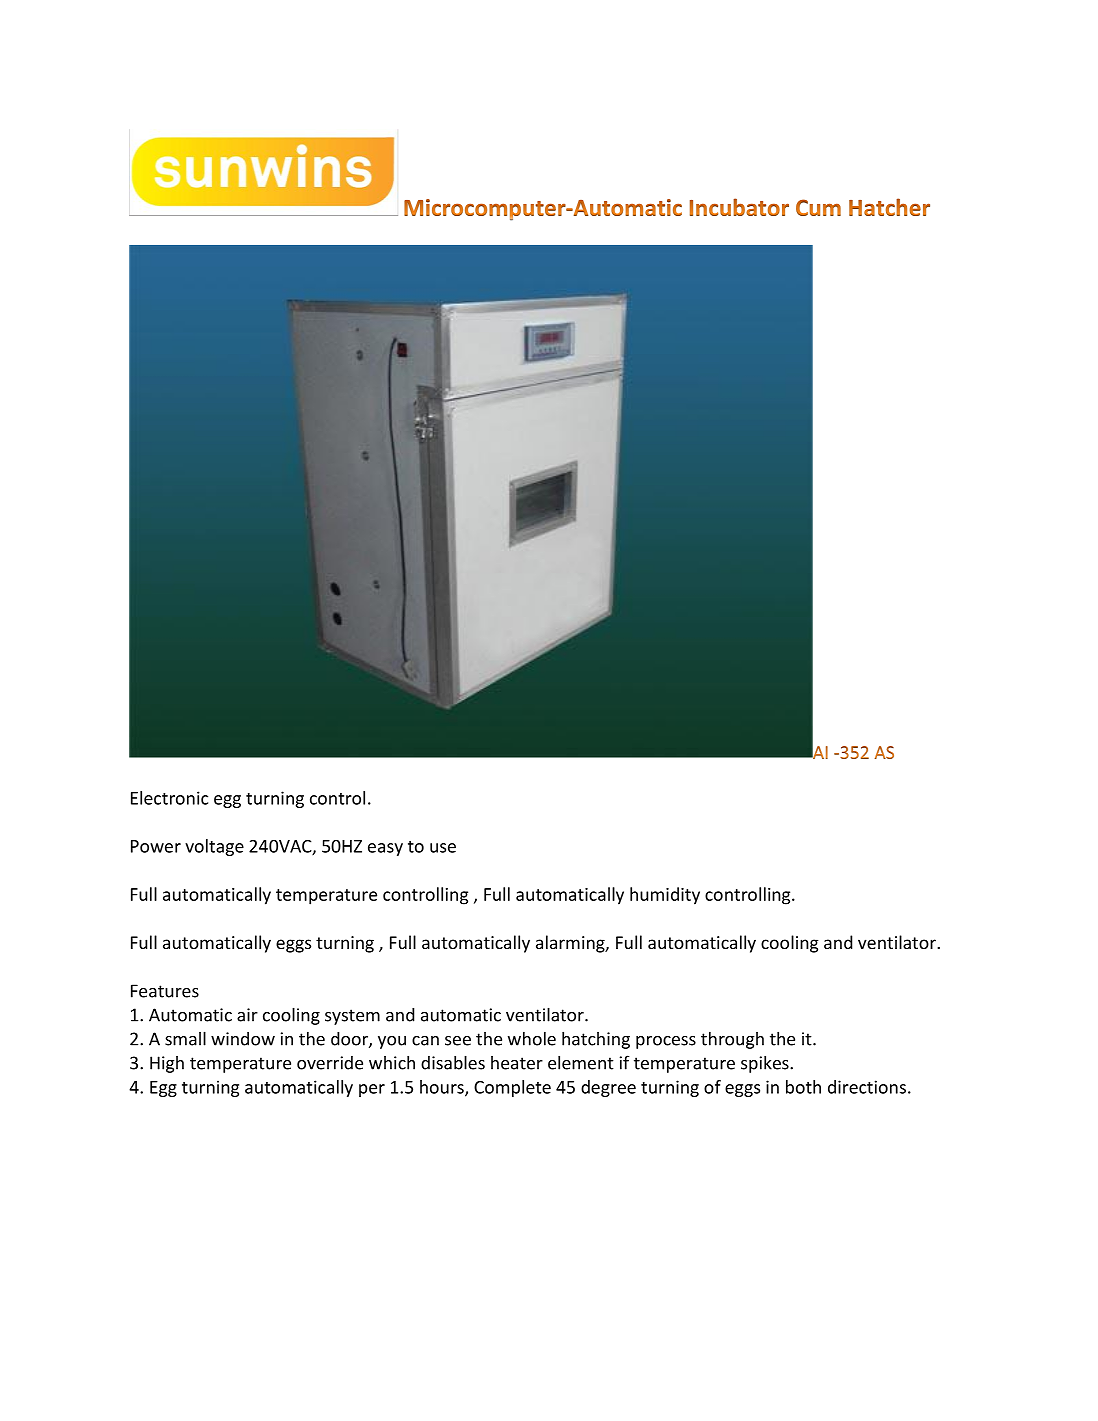 The width and height of the screenshot is (1098, 1421). I want to click on system, so click(352, 1017).
